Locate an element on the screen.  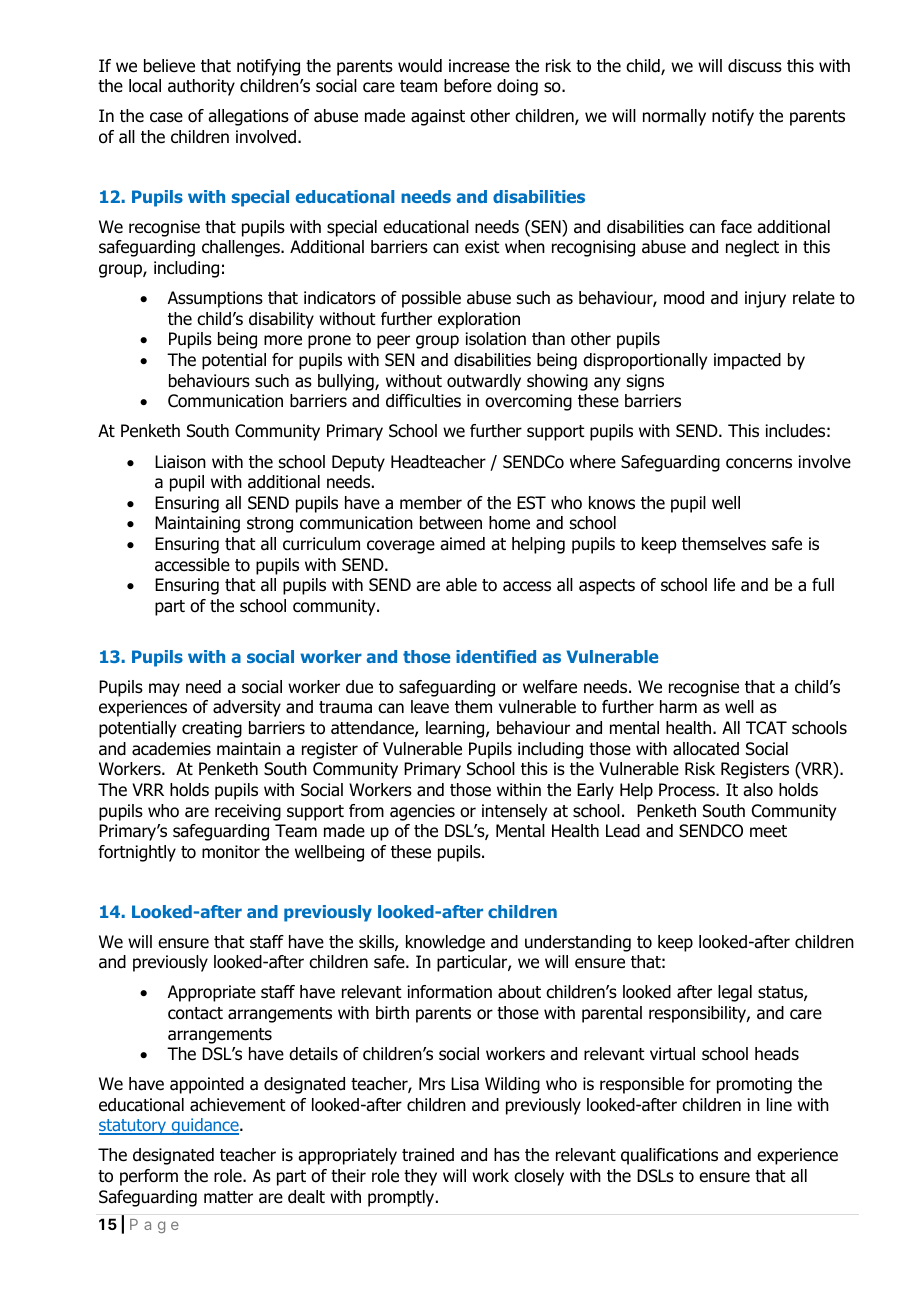
also is located at coordinates (758, 790).
